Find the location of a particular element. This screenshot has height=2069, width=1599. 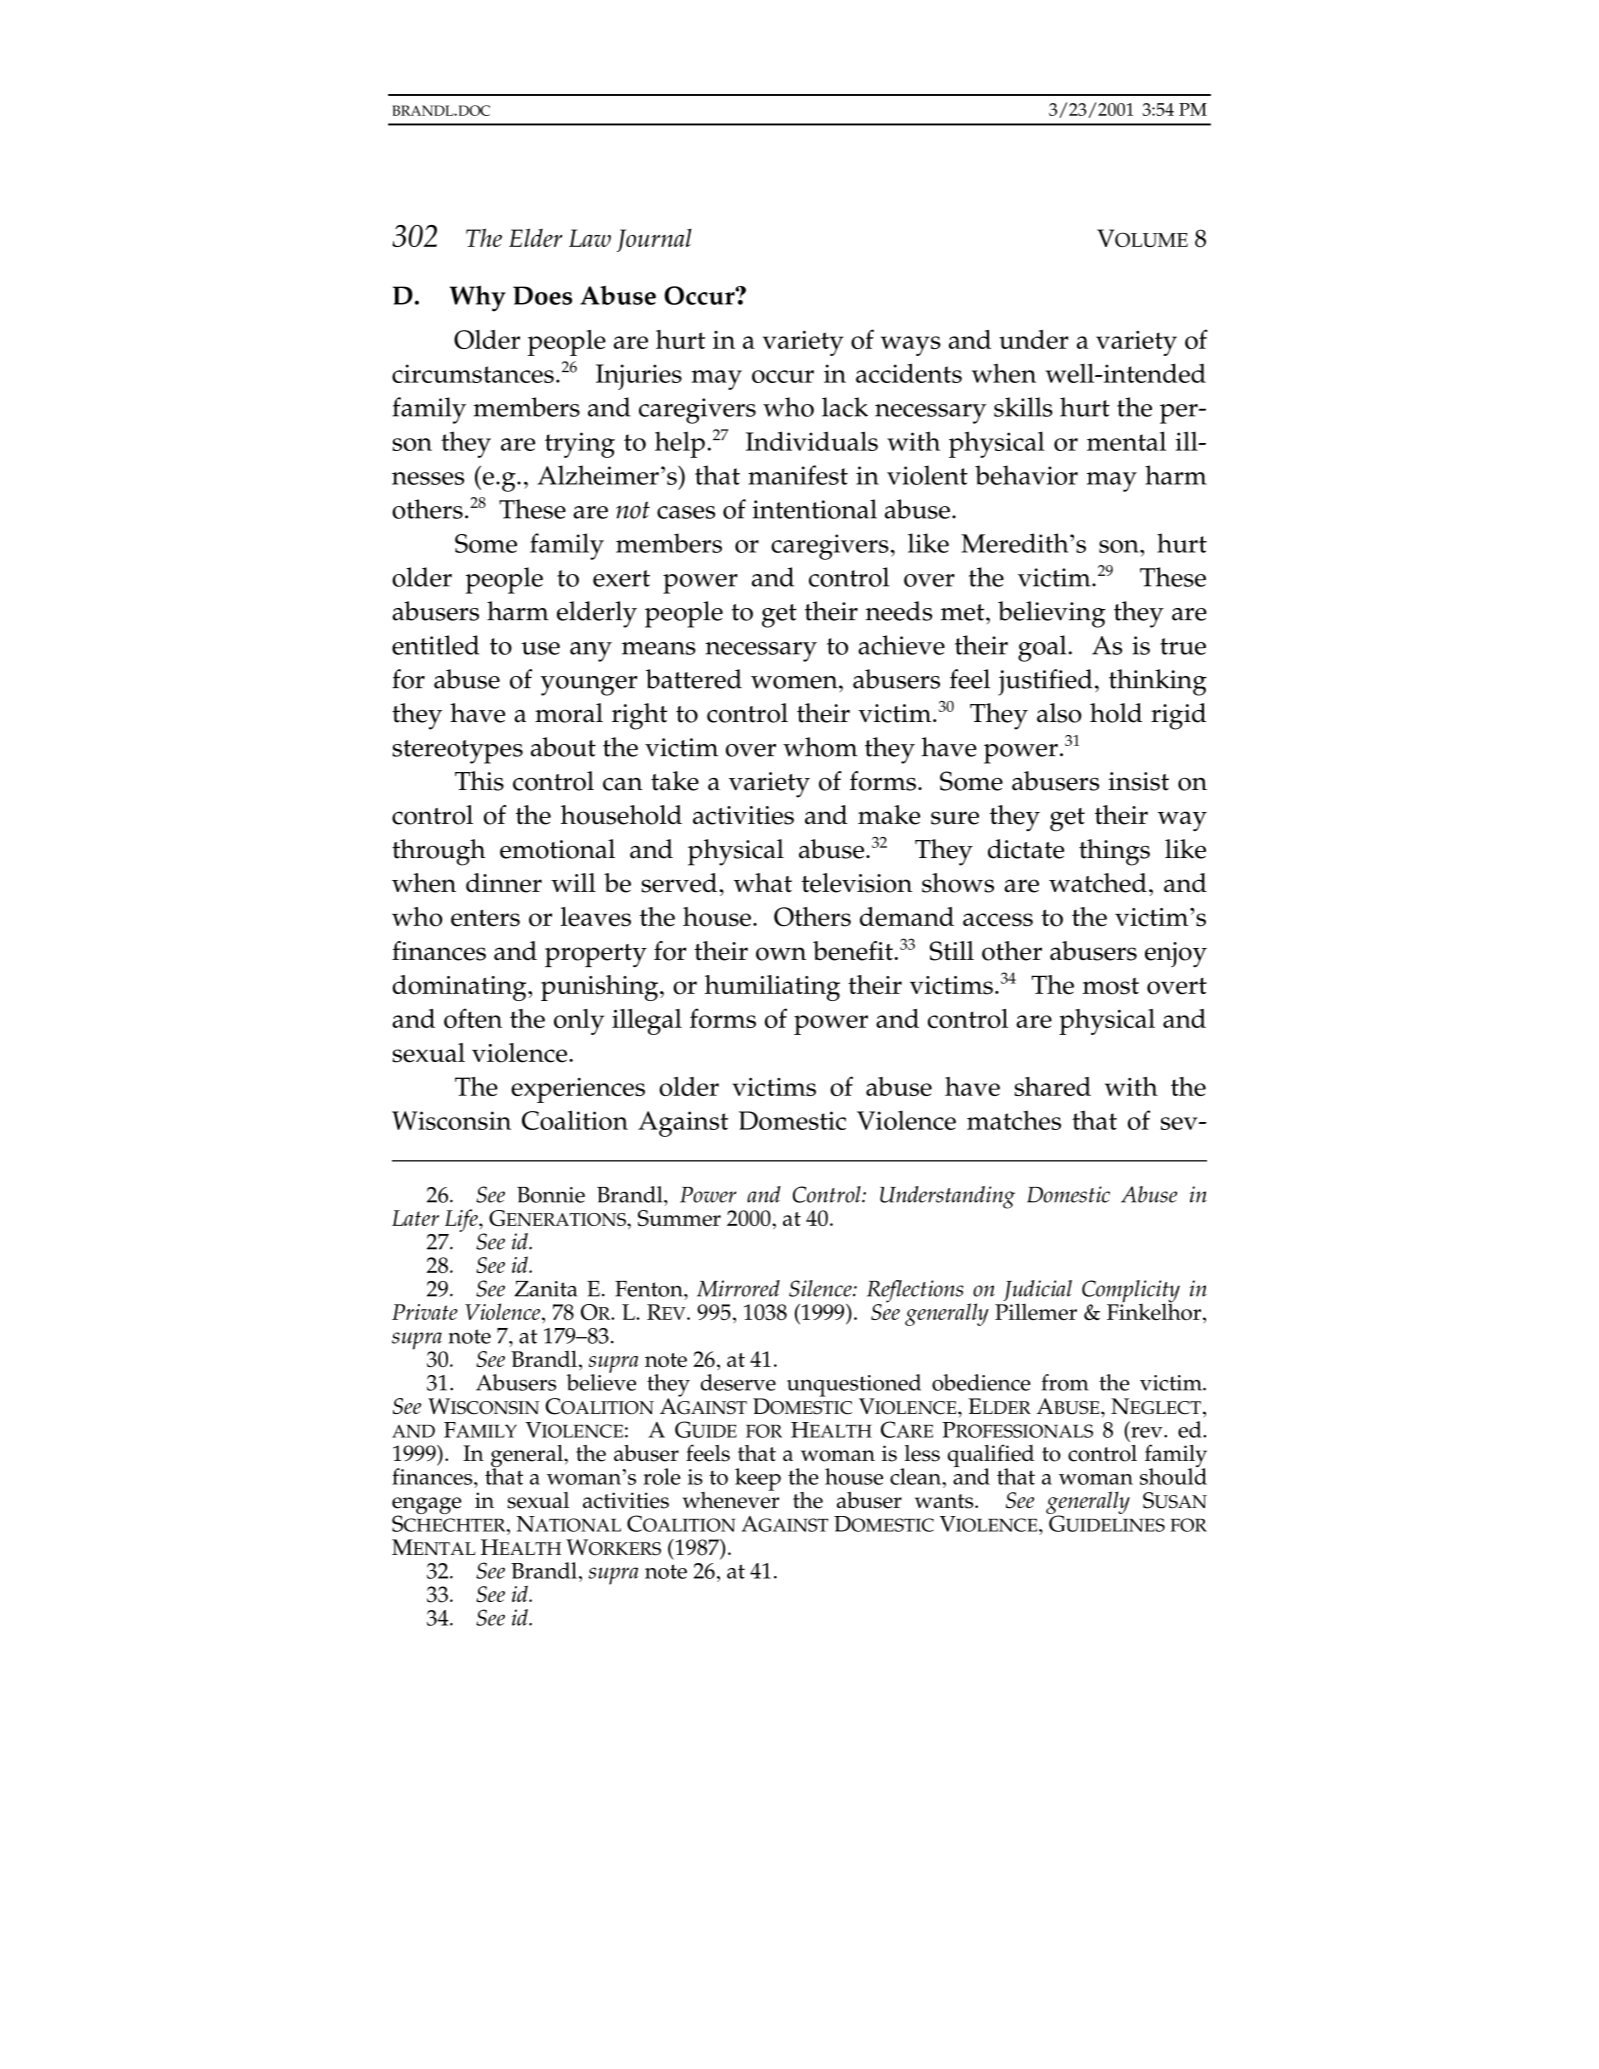

Why is located at coordinates (477, 298).
